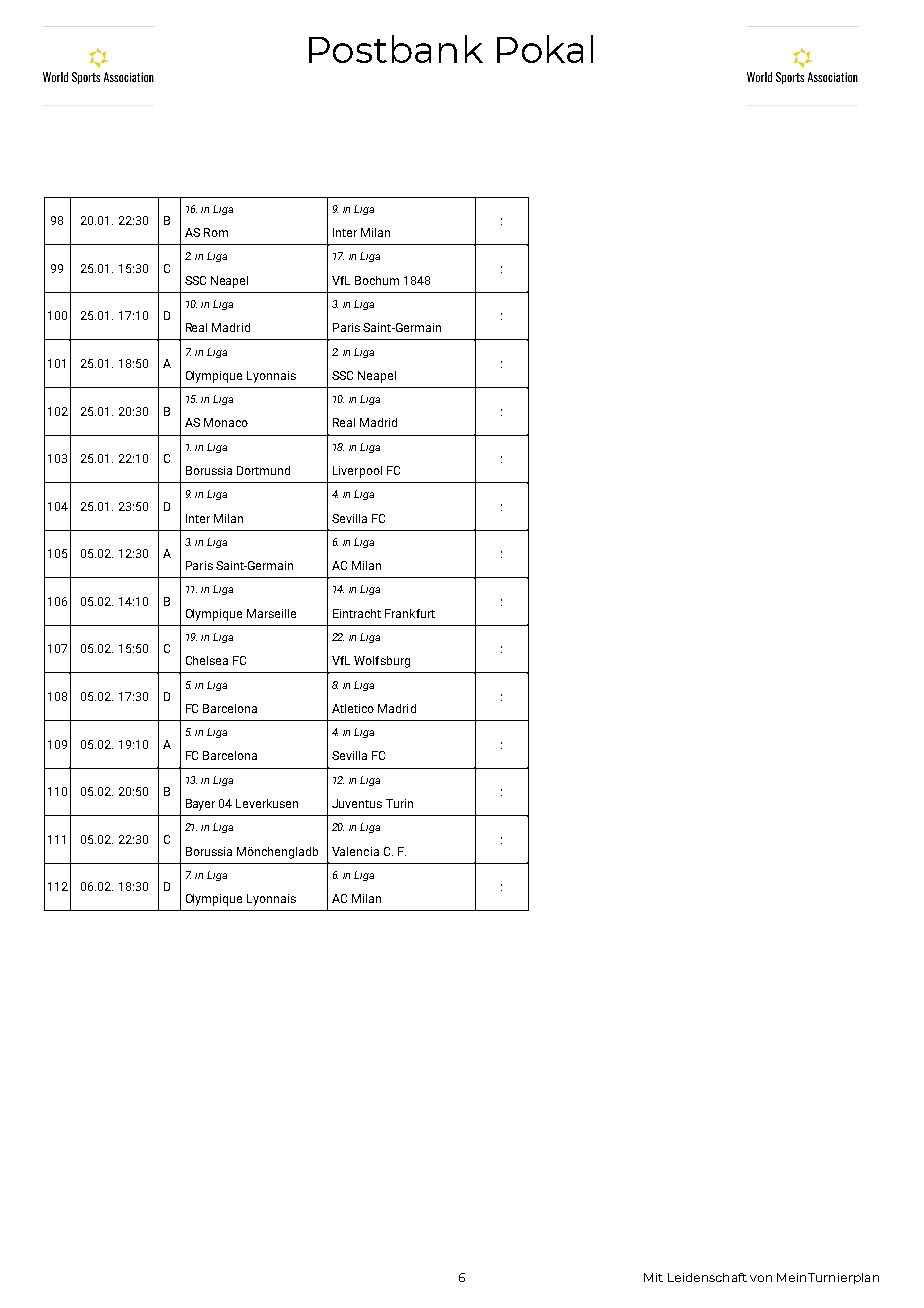 The image size is (924, 1308). Describe the element at coordinates (410, 613) in the page. I see `Frankfurt` at that location.
